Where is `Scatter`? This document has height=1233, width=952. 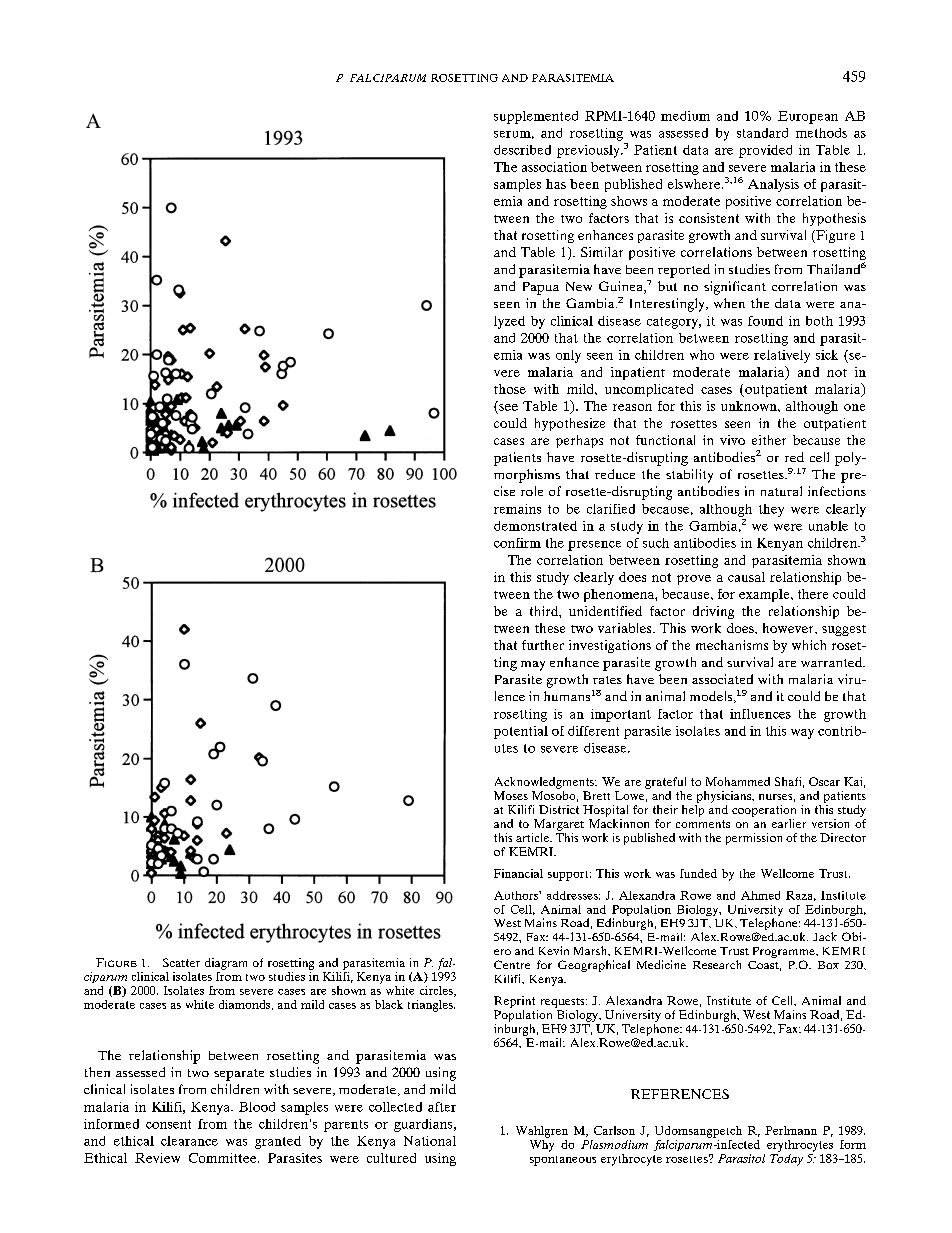 Scatter is located at coordinates (181, 962).
